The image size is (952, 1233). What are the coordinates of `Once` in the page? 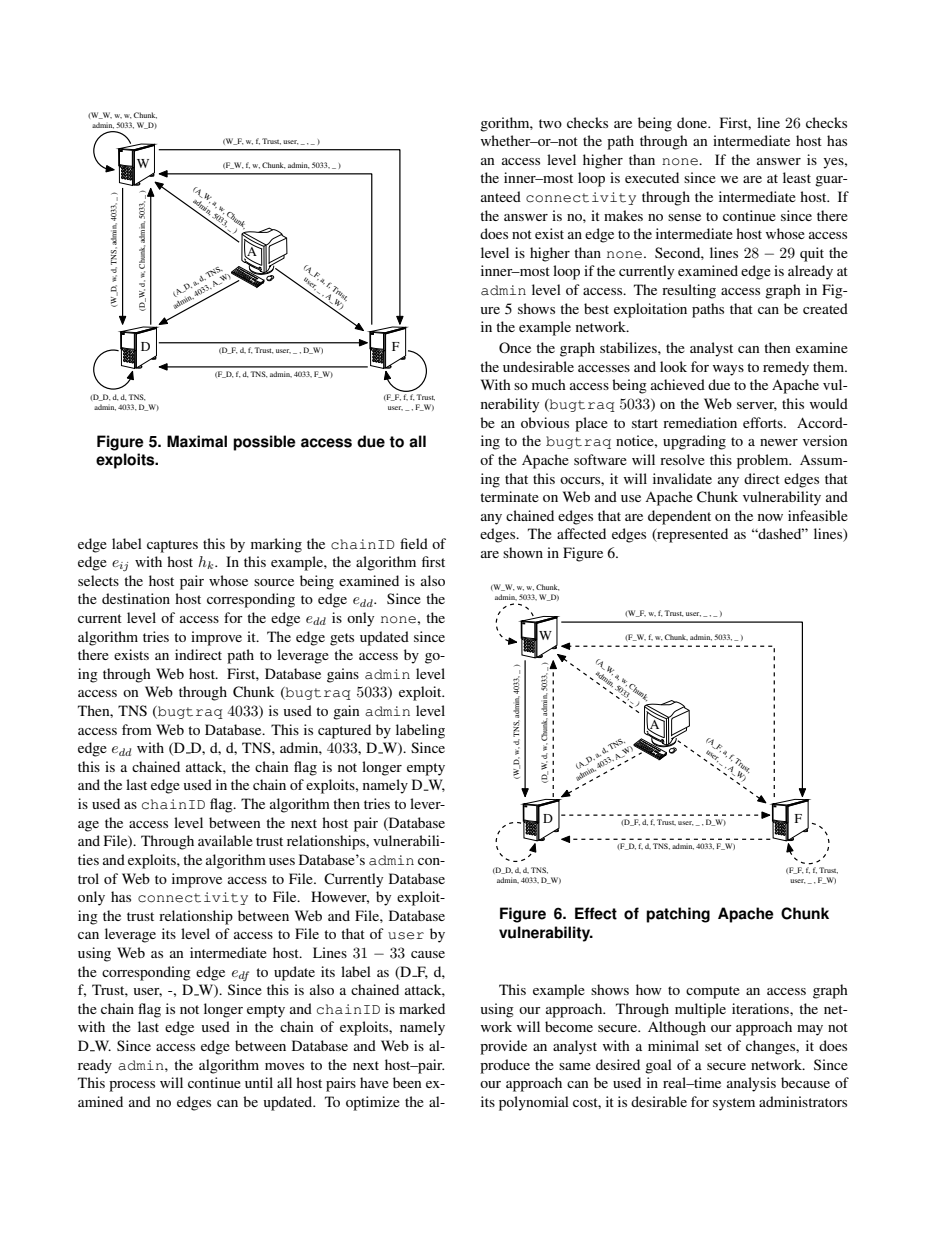 It's located at (515, 347).
